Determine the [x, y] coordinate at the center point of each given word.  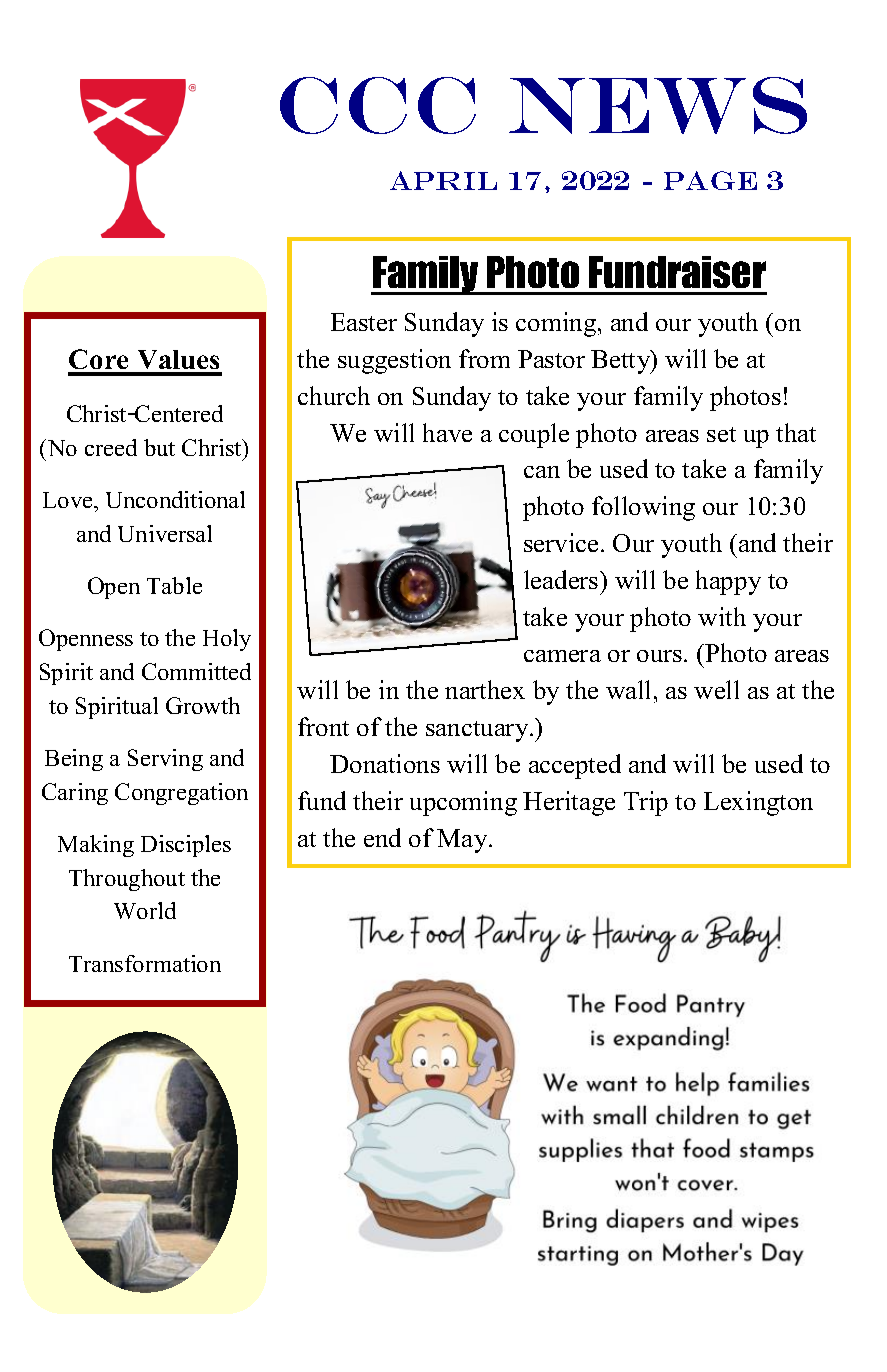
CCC [378, 105]
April [443, 180]
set [721, 434]
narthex [485, 689]
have [447, 432]
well [716, 689]
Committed [196, 671]
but [159, 447]
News [658, 105]
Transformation [145, 963]
